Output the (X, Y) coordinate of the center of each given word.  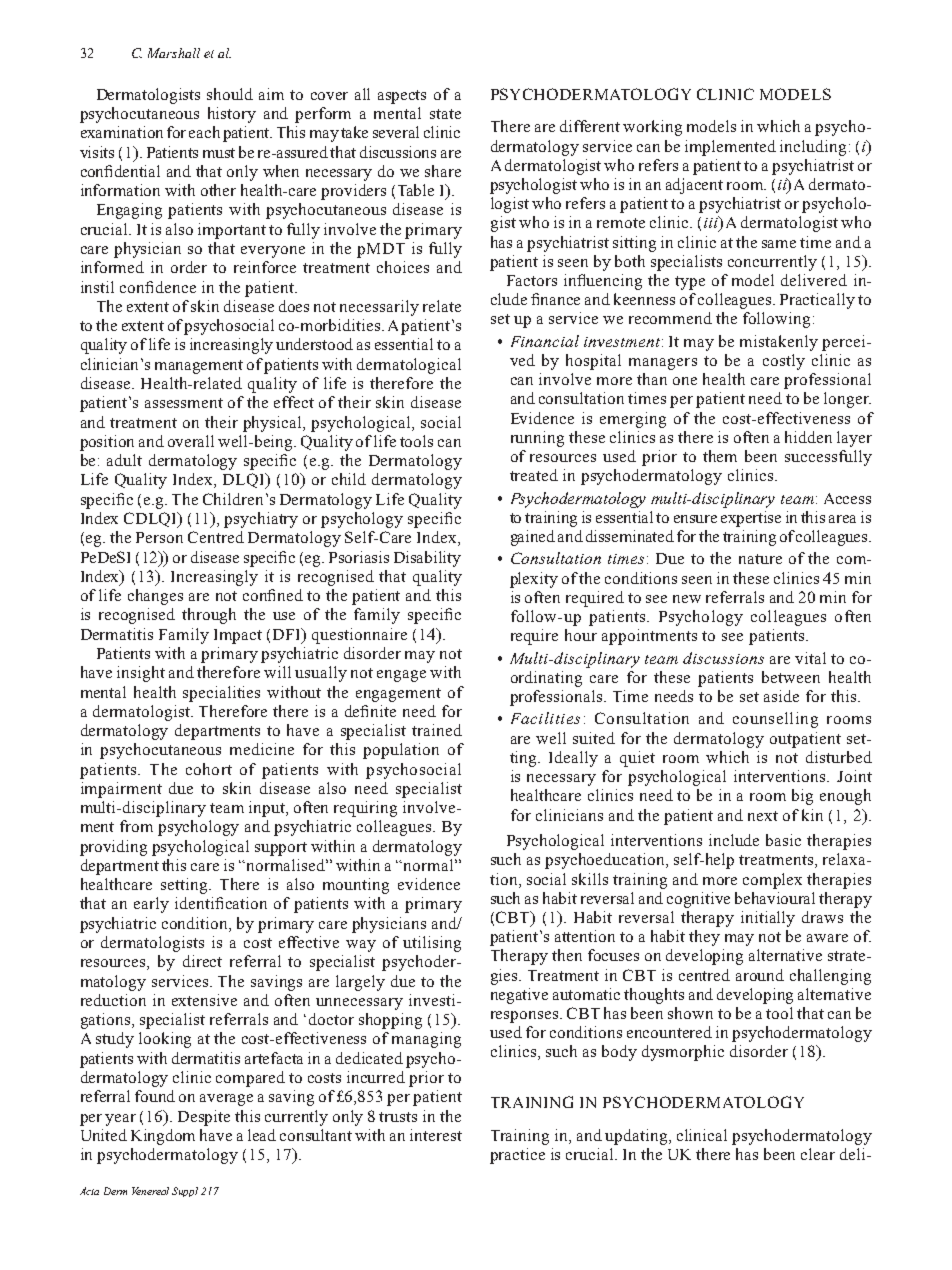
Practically (817, 301)
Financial (545, 341)
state (445, 114)
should (230, 94)
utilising (432, 944)
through (209, 616)
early (151, 905)
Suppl (185, 1192)
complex (772, 881)
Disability (427, 559)
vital (810, 658)
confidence (158, 287)
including (813, 148)
